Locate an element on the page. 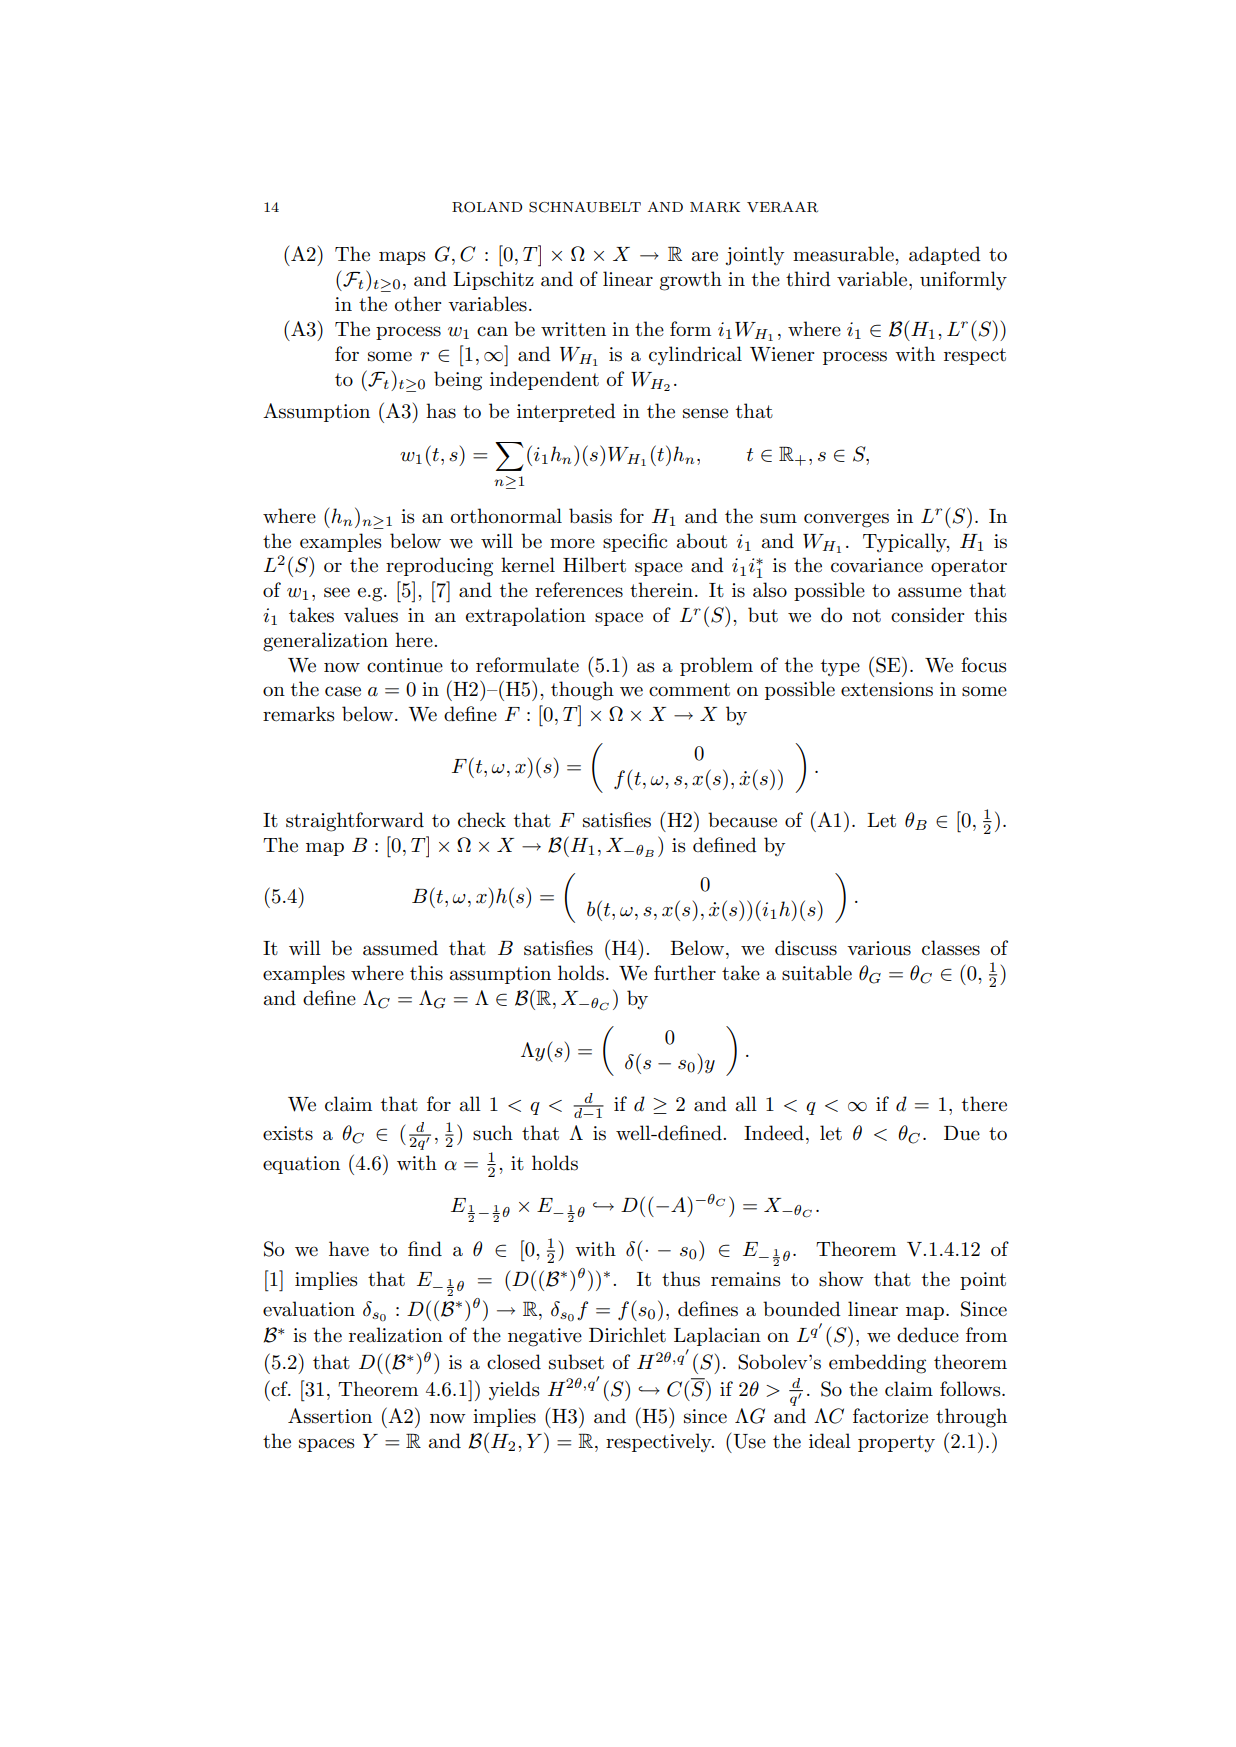 The width and height of the document is (1236, 1747). maps is located at coordinates (402, 258).
